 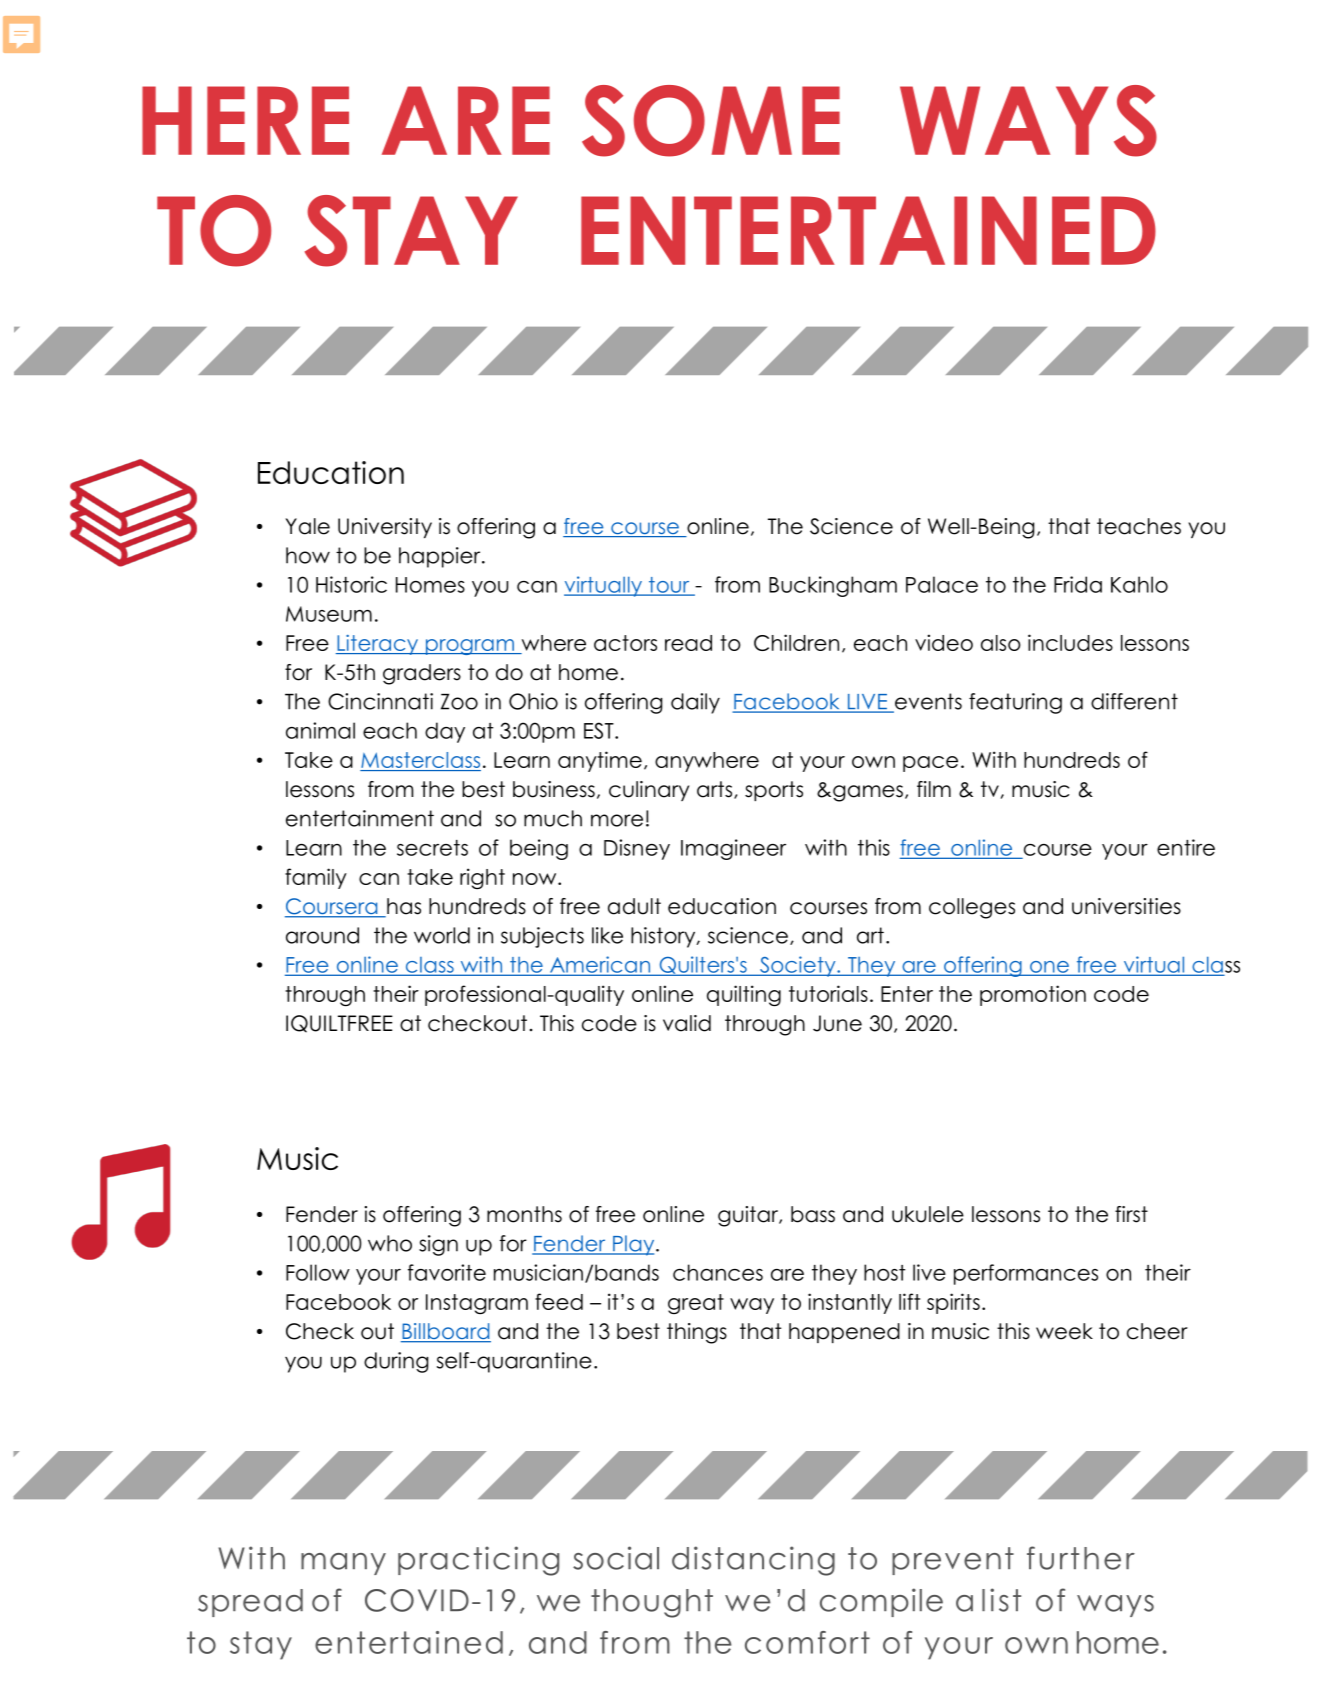 What do you see at coordinates (403, 907) in the screenshot?
I see `has` at bounding box center [403, 907].
